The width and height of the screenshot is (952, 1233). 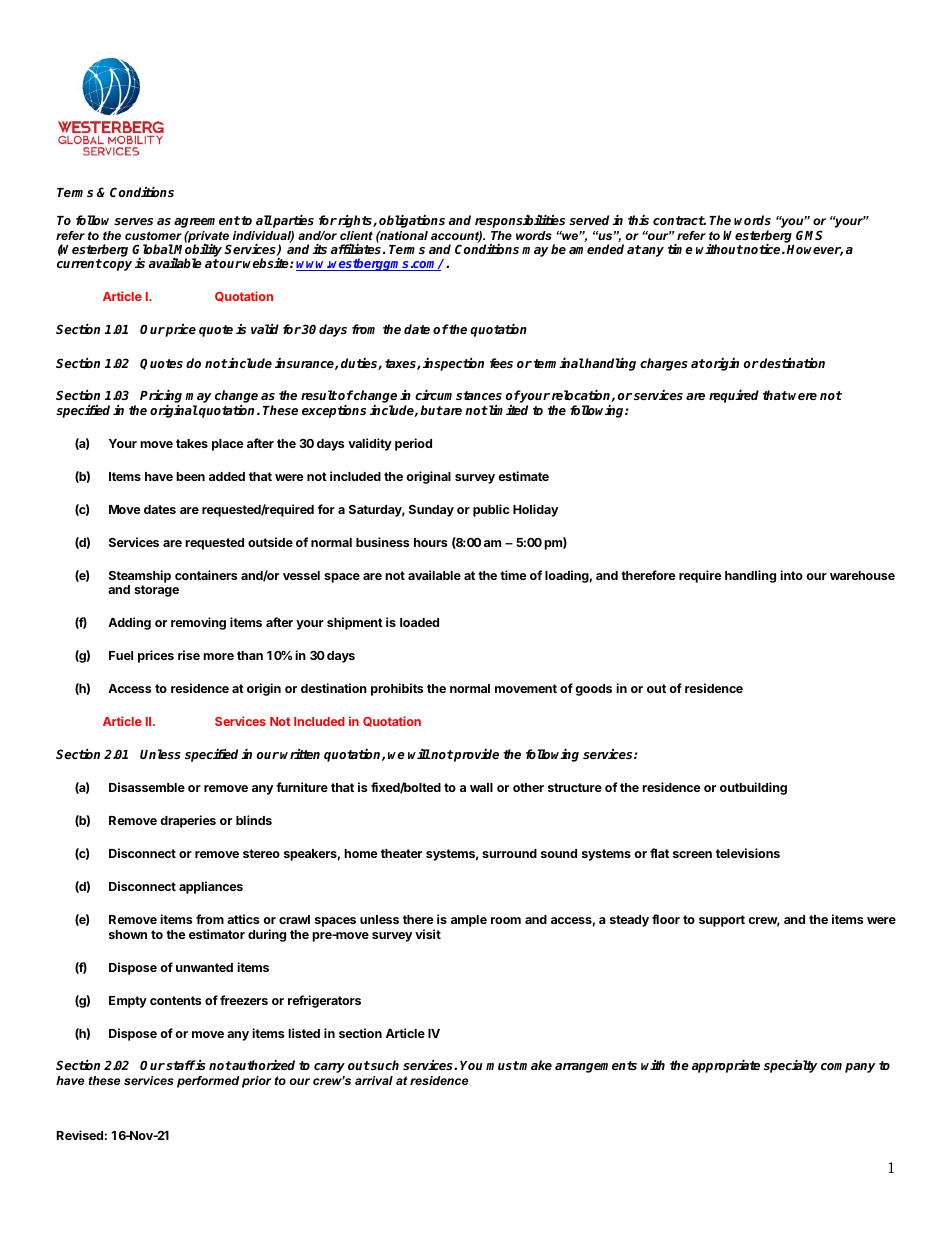 What do you see at coordinates (791, 575) in the screenshot?
I see `into` at bounding box center [791, 575].
